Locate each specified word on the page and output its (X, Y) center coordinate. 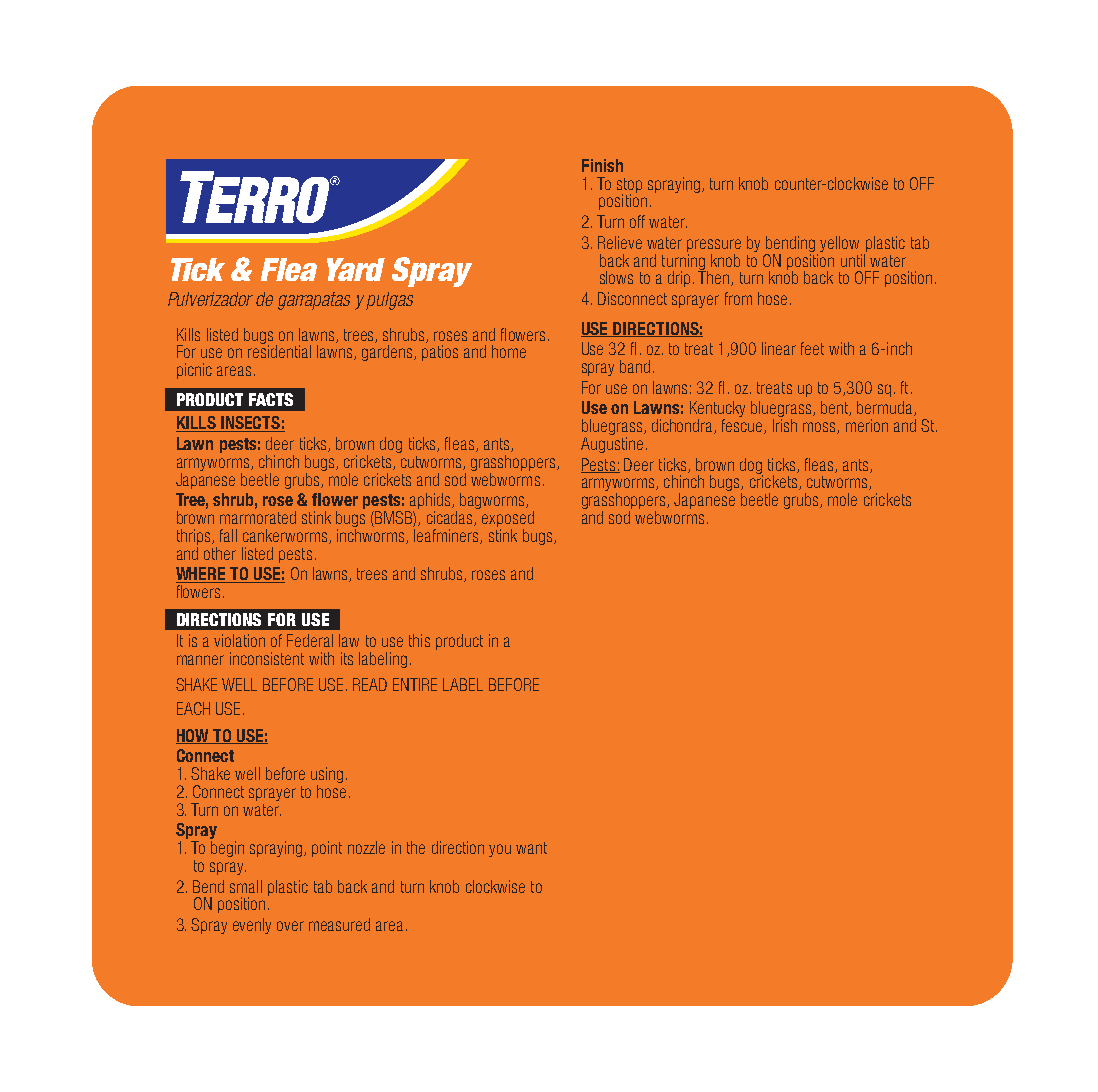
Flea (289, 269)
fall (228, 535)
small (246, 886)
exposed (508, 520)
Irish (785, 425)
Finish (602, 165)
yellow (839, 244)
